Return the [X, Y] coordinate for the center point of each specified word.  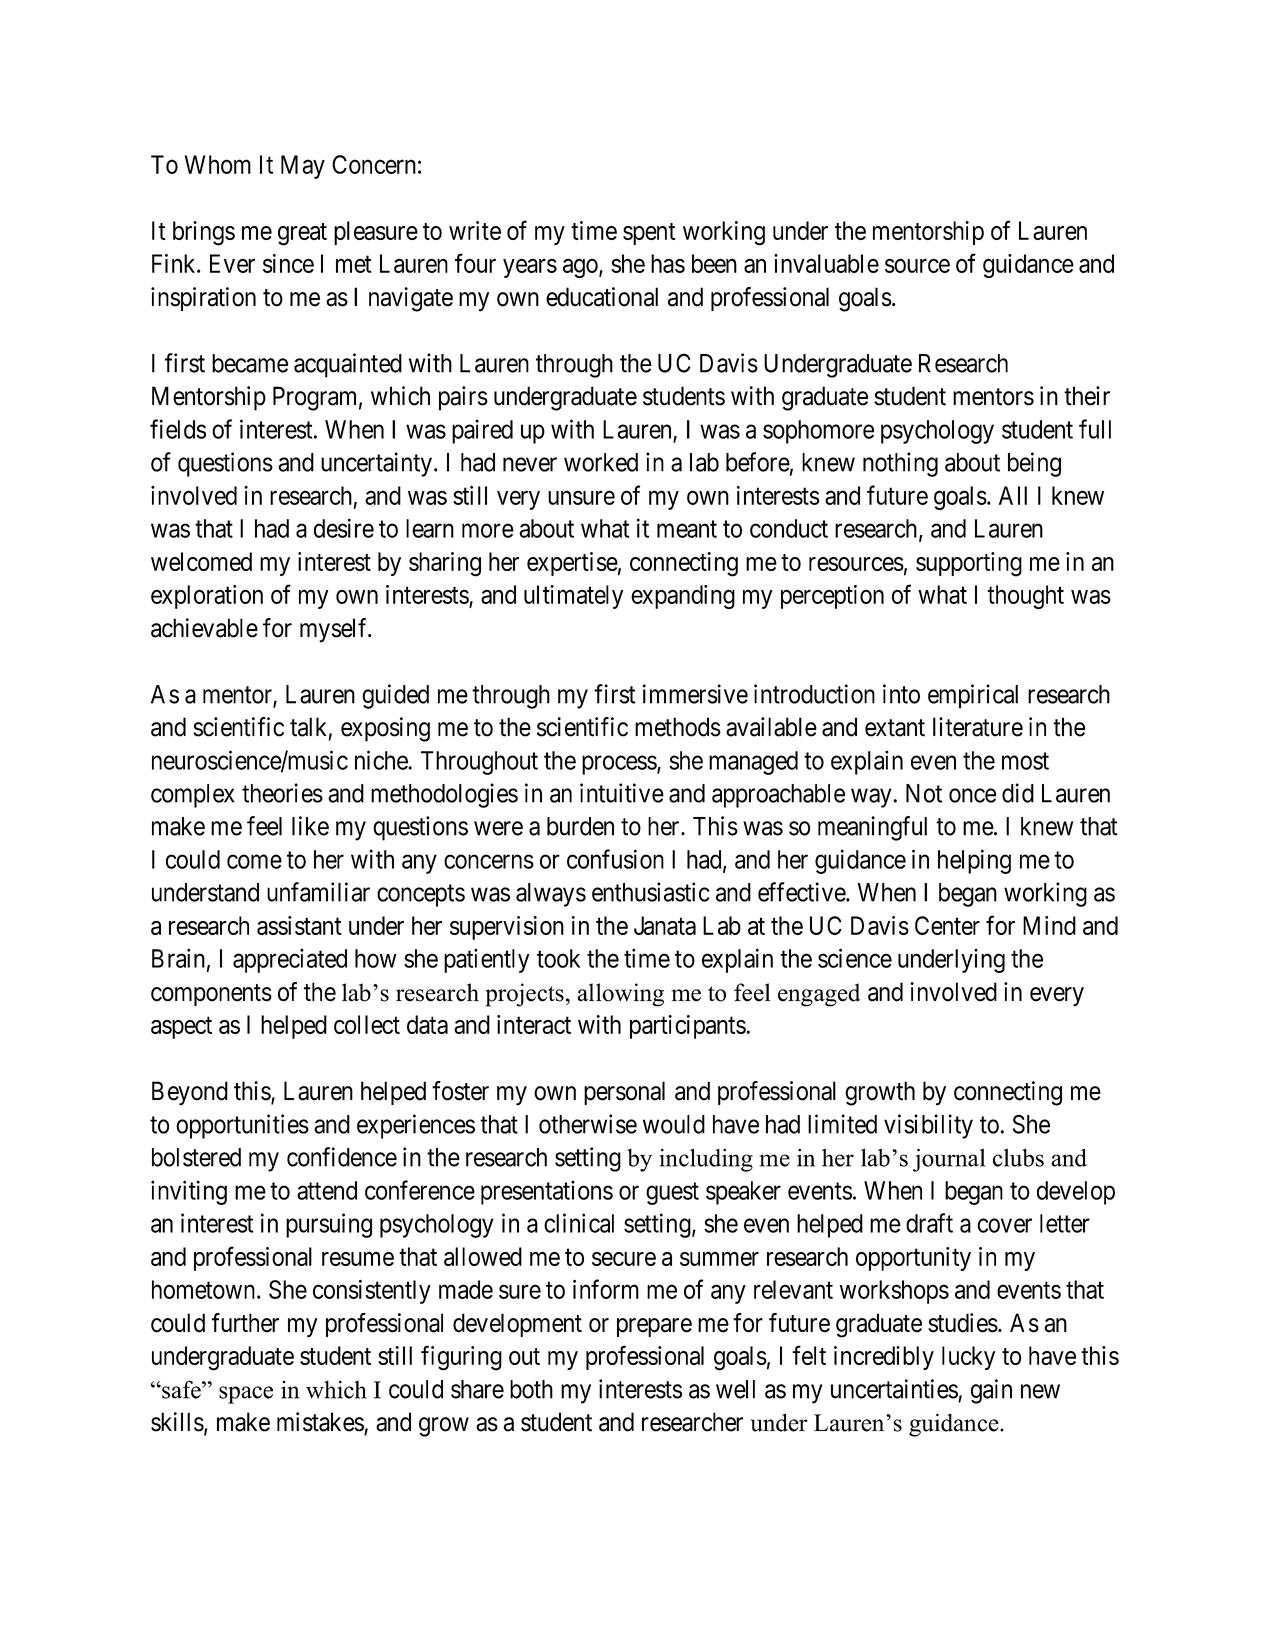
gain [991, 1391]
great [302, 234]
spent [649, 234]
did [1018, 793]
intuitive [622, 793]
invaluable [826, 263]
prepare [654, 1327]
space [246, 1395]
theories [282, 793]
